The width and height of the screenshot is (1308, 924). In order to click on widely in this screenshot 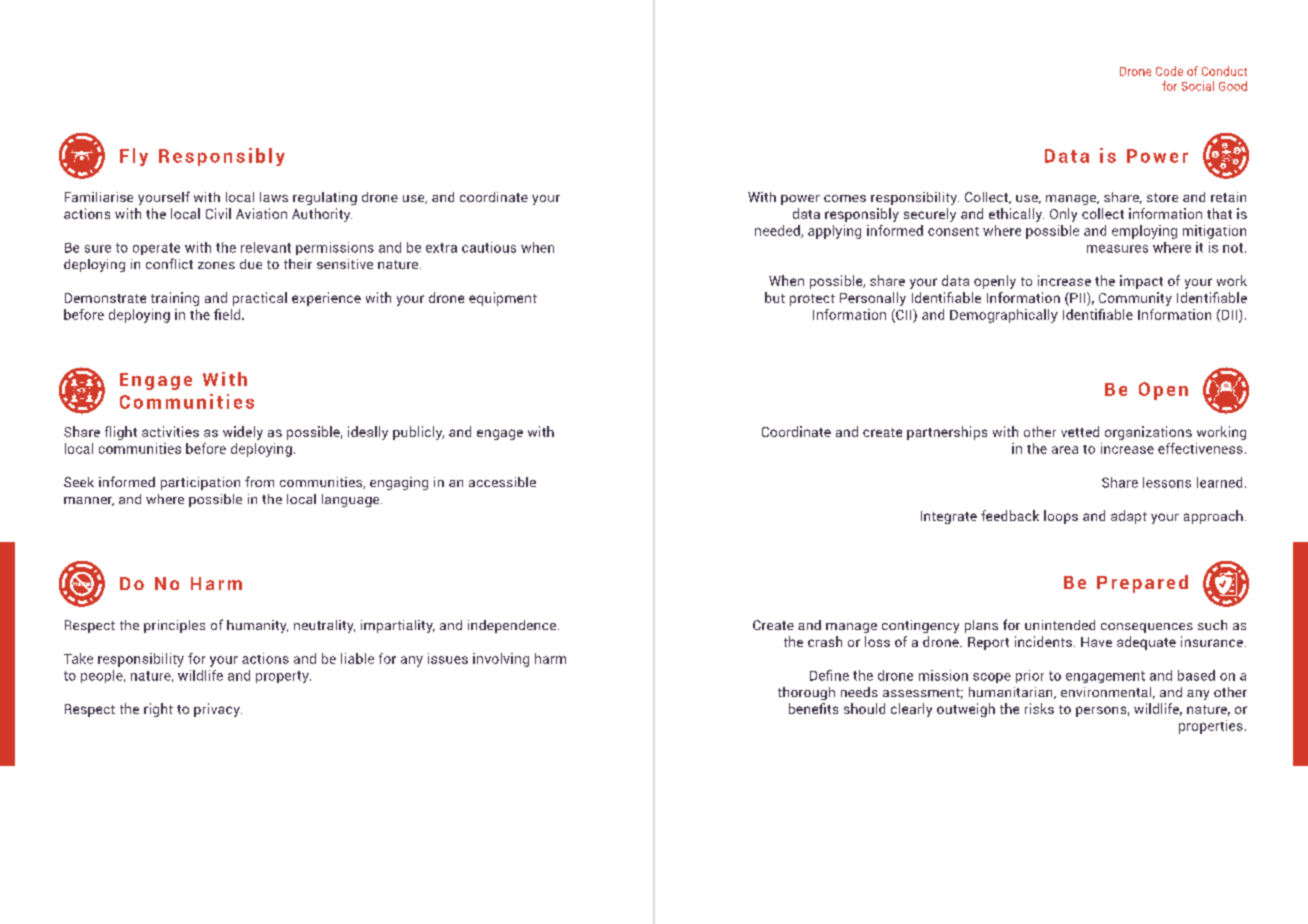, I will do `click(243, 433)`.
